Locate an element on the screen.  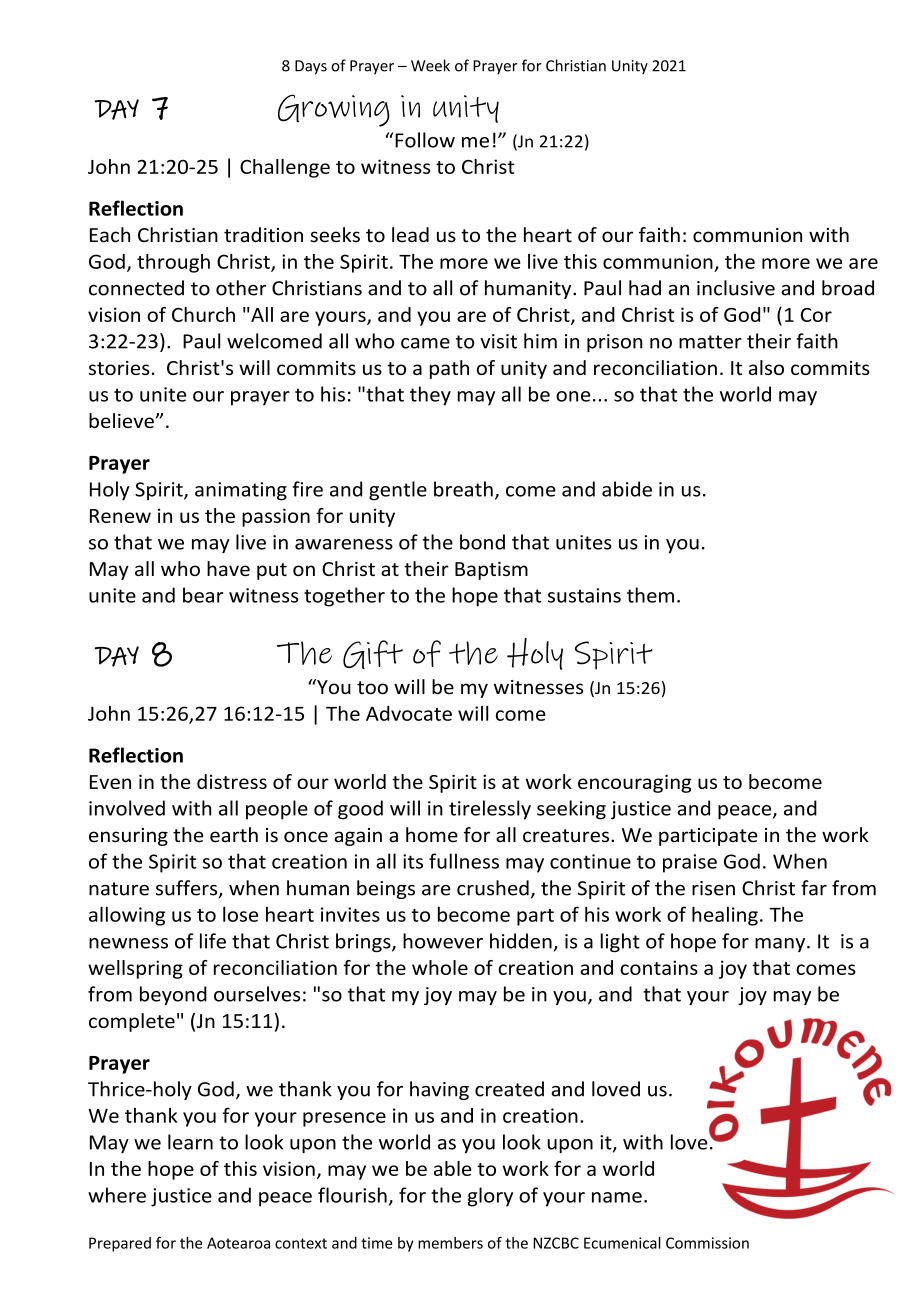
inclusive is located at coordinates (736, 288).
